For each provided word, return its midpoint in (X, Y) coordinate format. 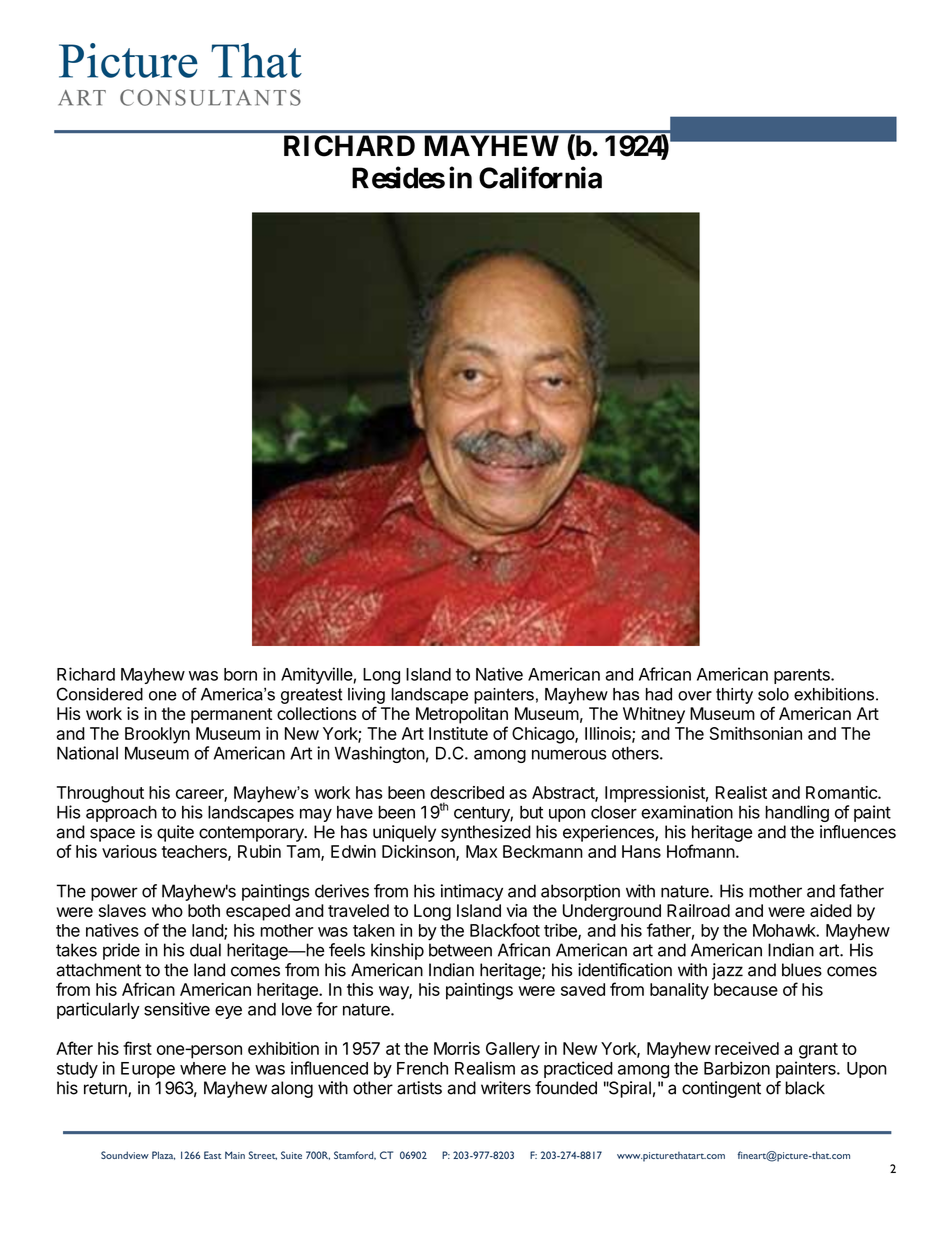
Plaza (163, 1155)
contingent (721, 1089)
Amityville (317, 675)
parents (803, 676)
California (540, 177)
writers (506, 1088)
